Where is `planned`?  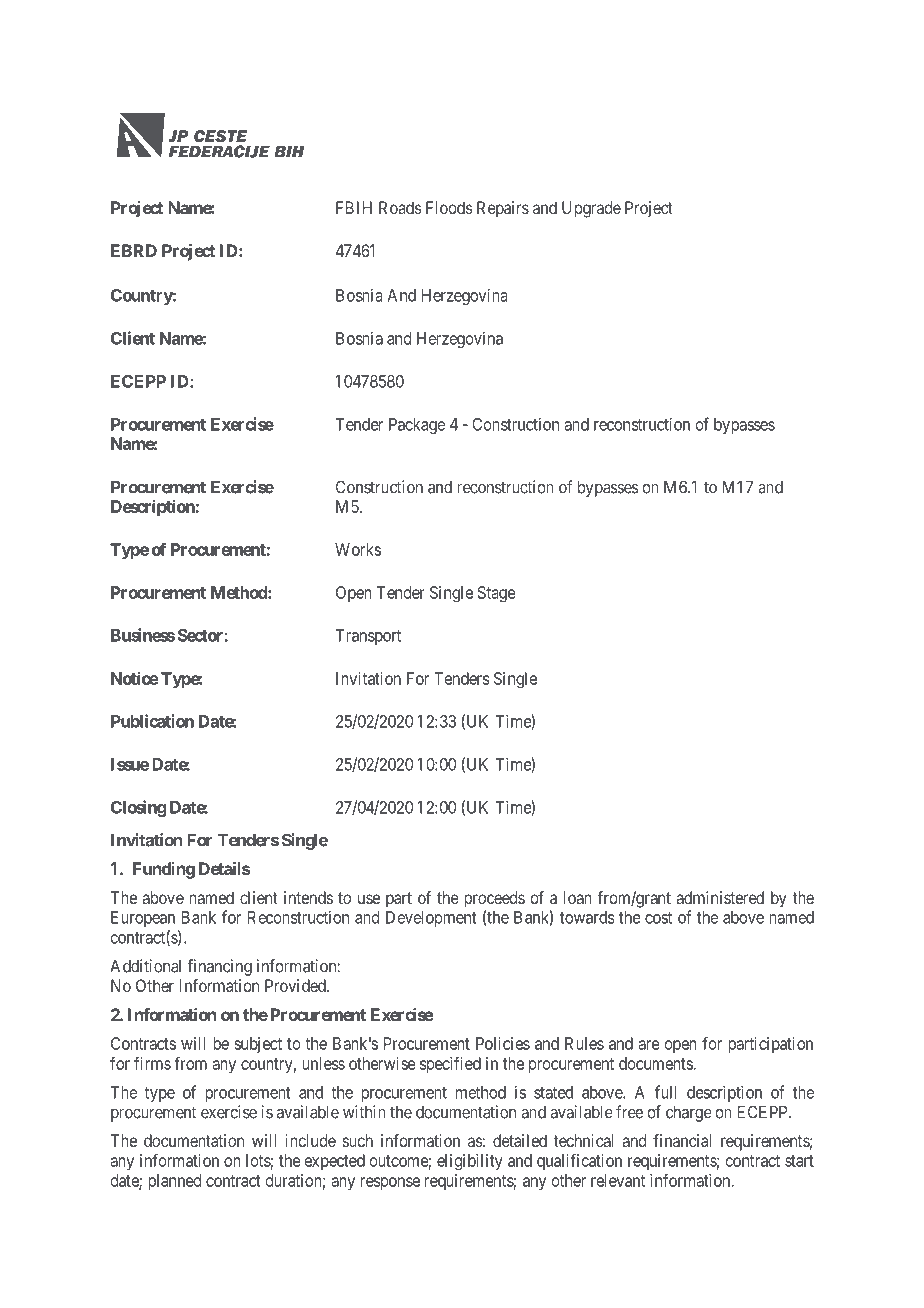
planned is located at coordinates (174, 1182).
